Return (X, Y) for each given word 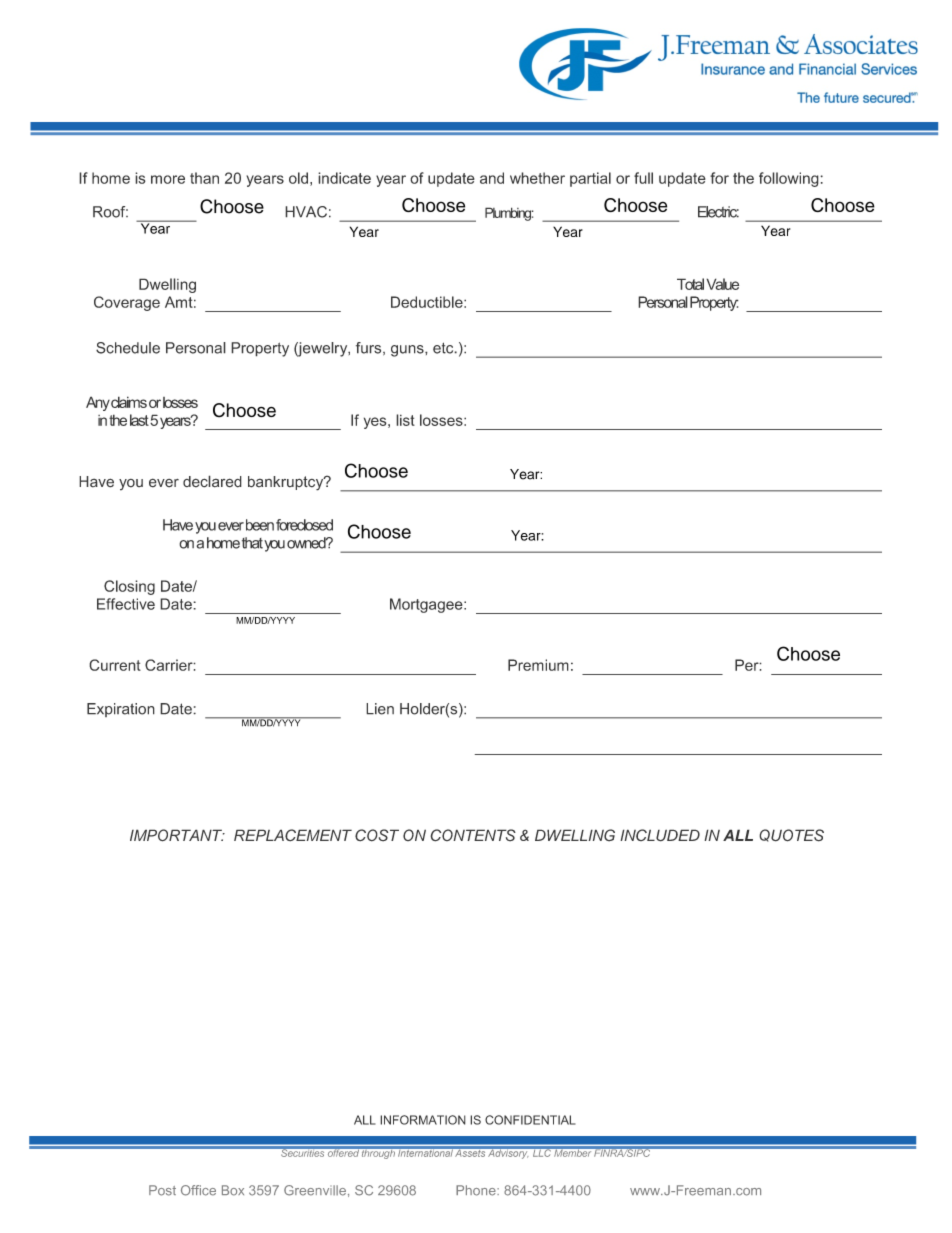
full (643, 178)
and (492, 178)
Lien (380, 709)
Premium (538, 665)
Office (198, 1190)
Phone (477, 1190)
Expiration (121, 710)
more (168, 179)
